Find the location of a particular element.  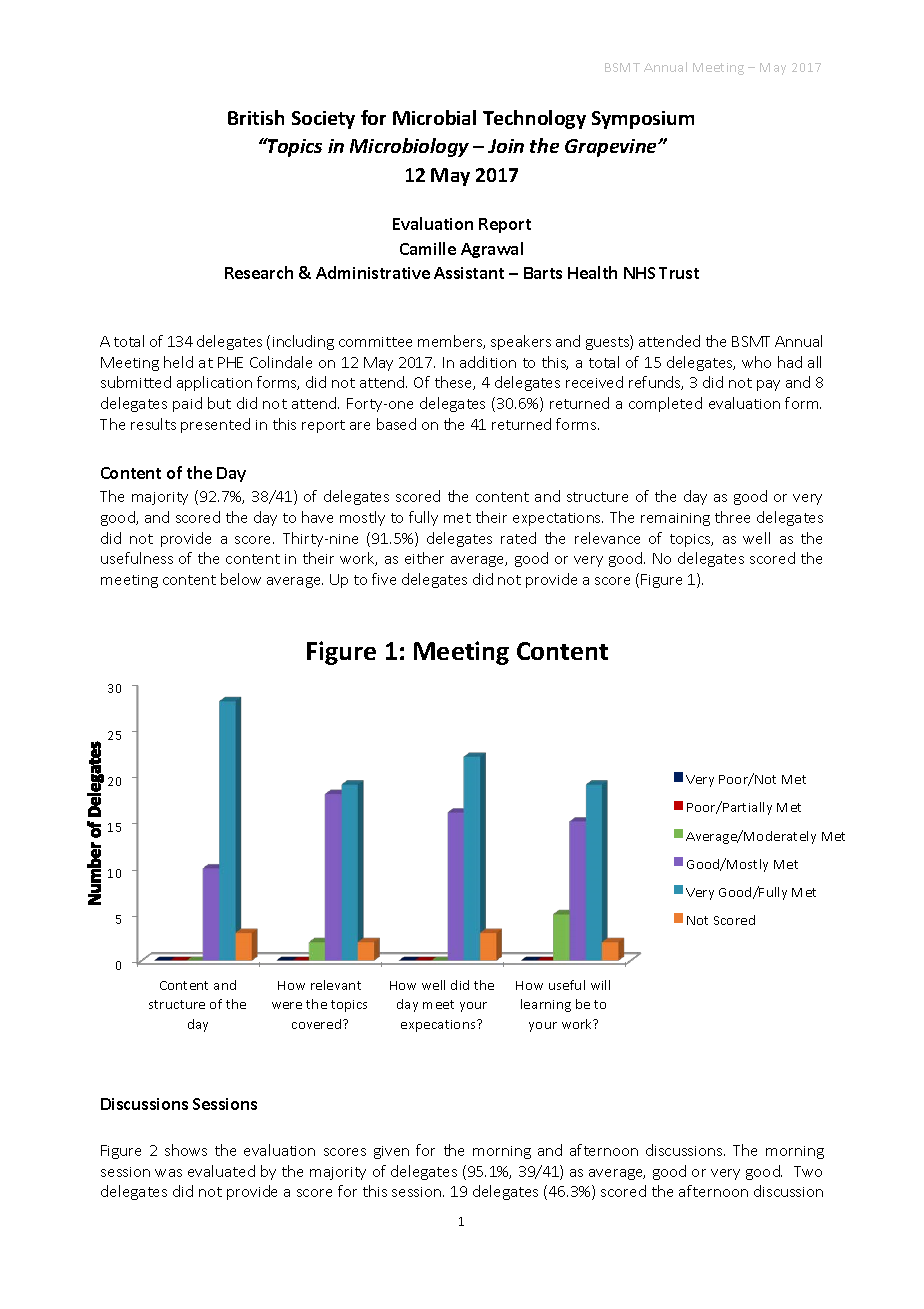

three is located at coordinates (732, 517).
